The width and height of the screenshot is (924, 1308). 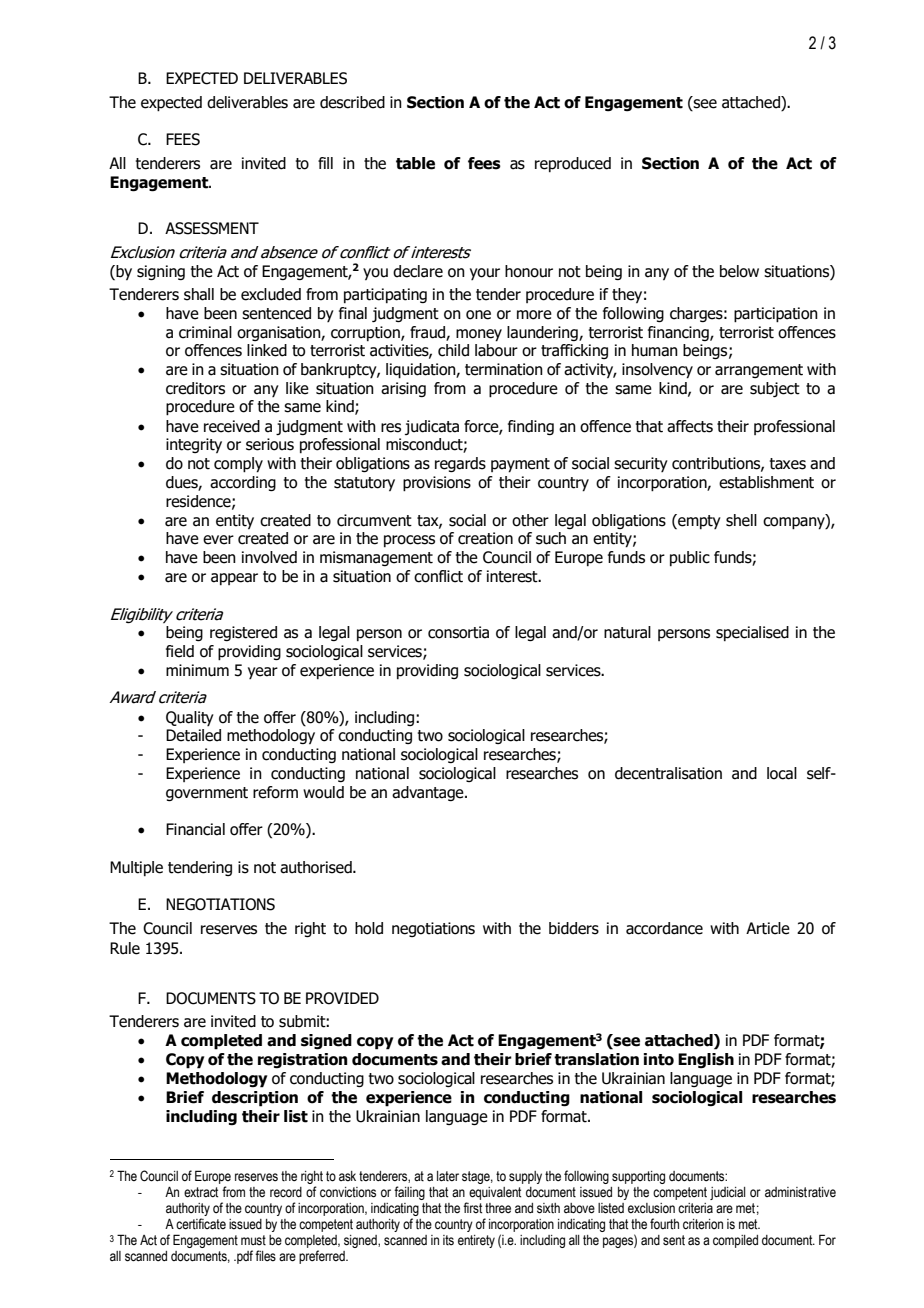 What do you see at coordinates (437, 484) in the screenshot?
I see `provisions` at bounding box center [437, 484].
